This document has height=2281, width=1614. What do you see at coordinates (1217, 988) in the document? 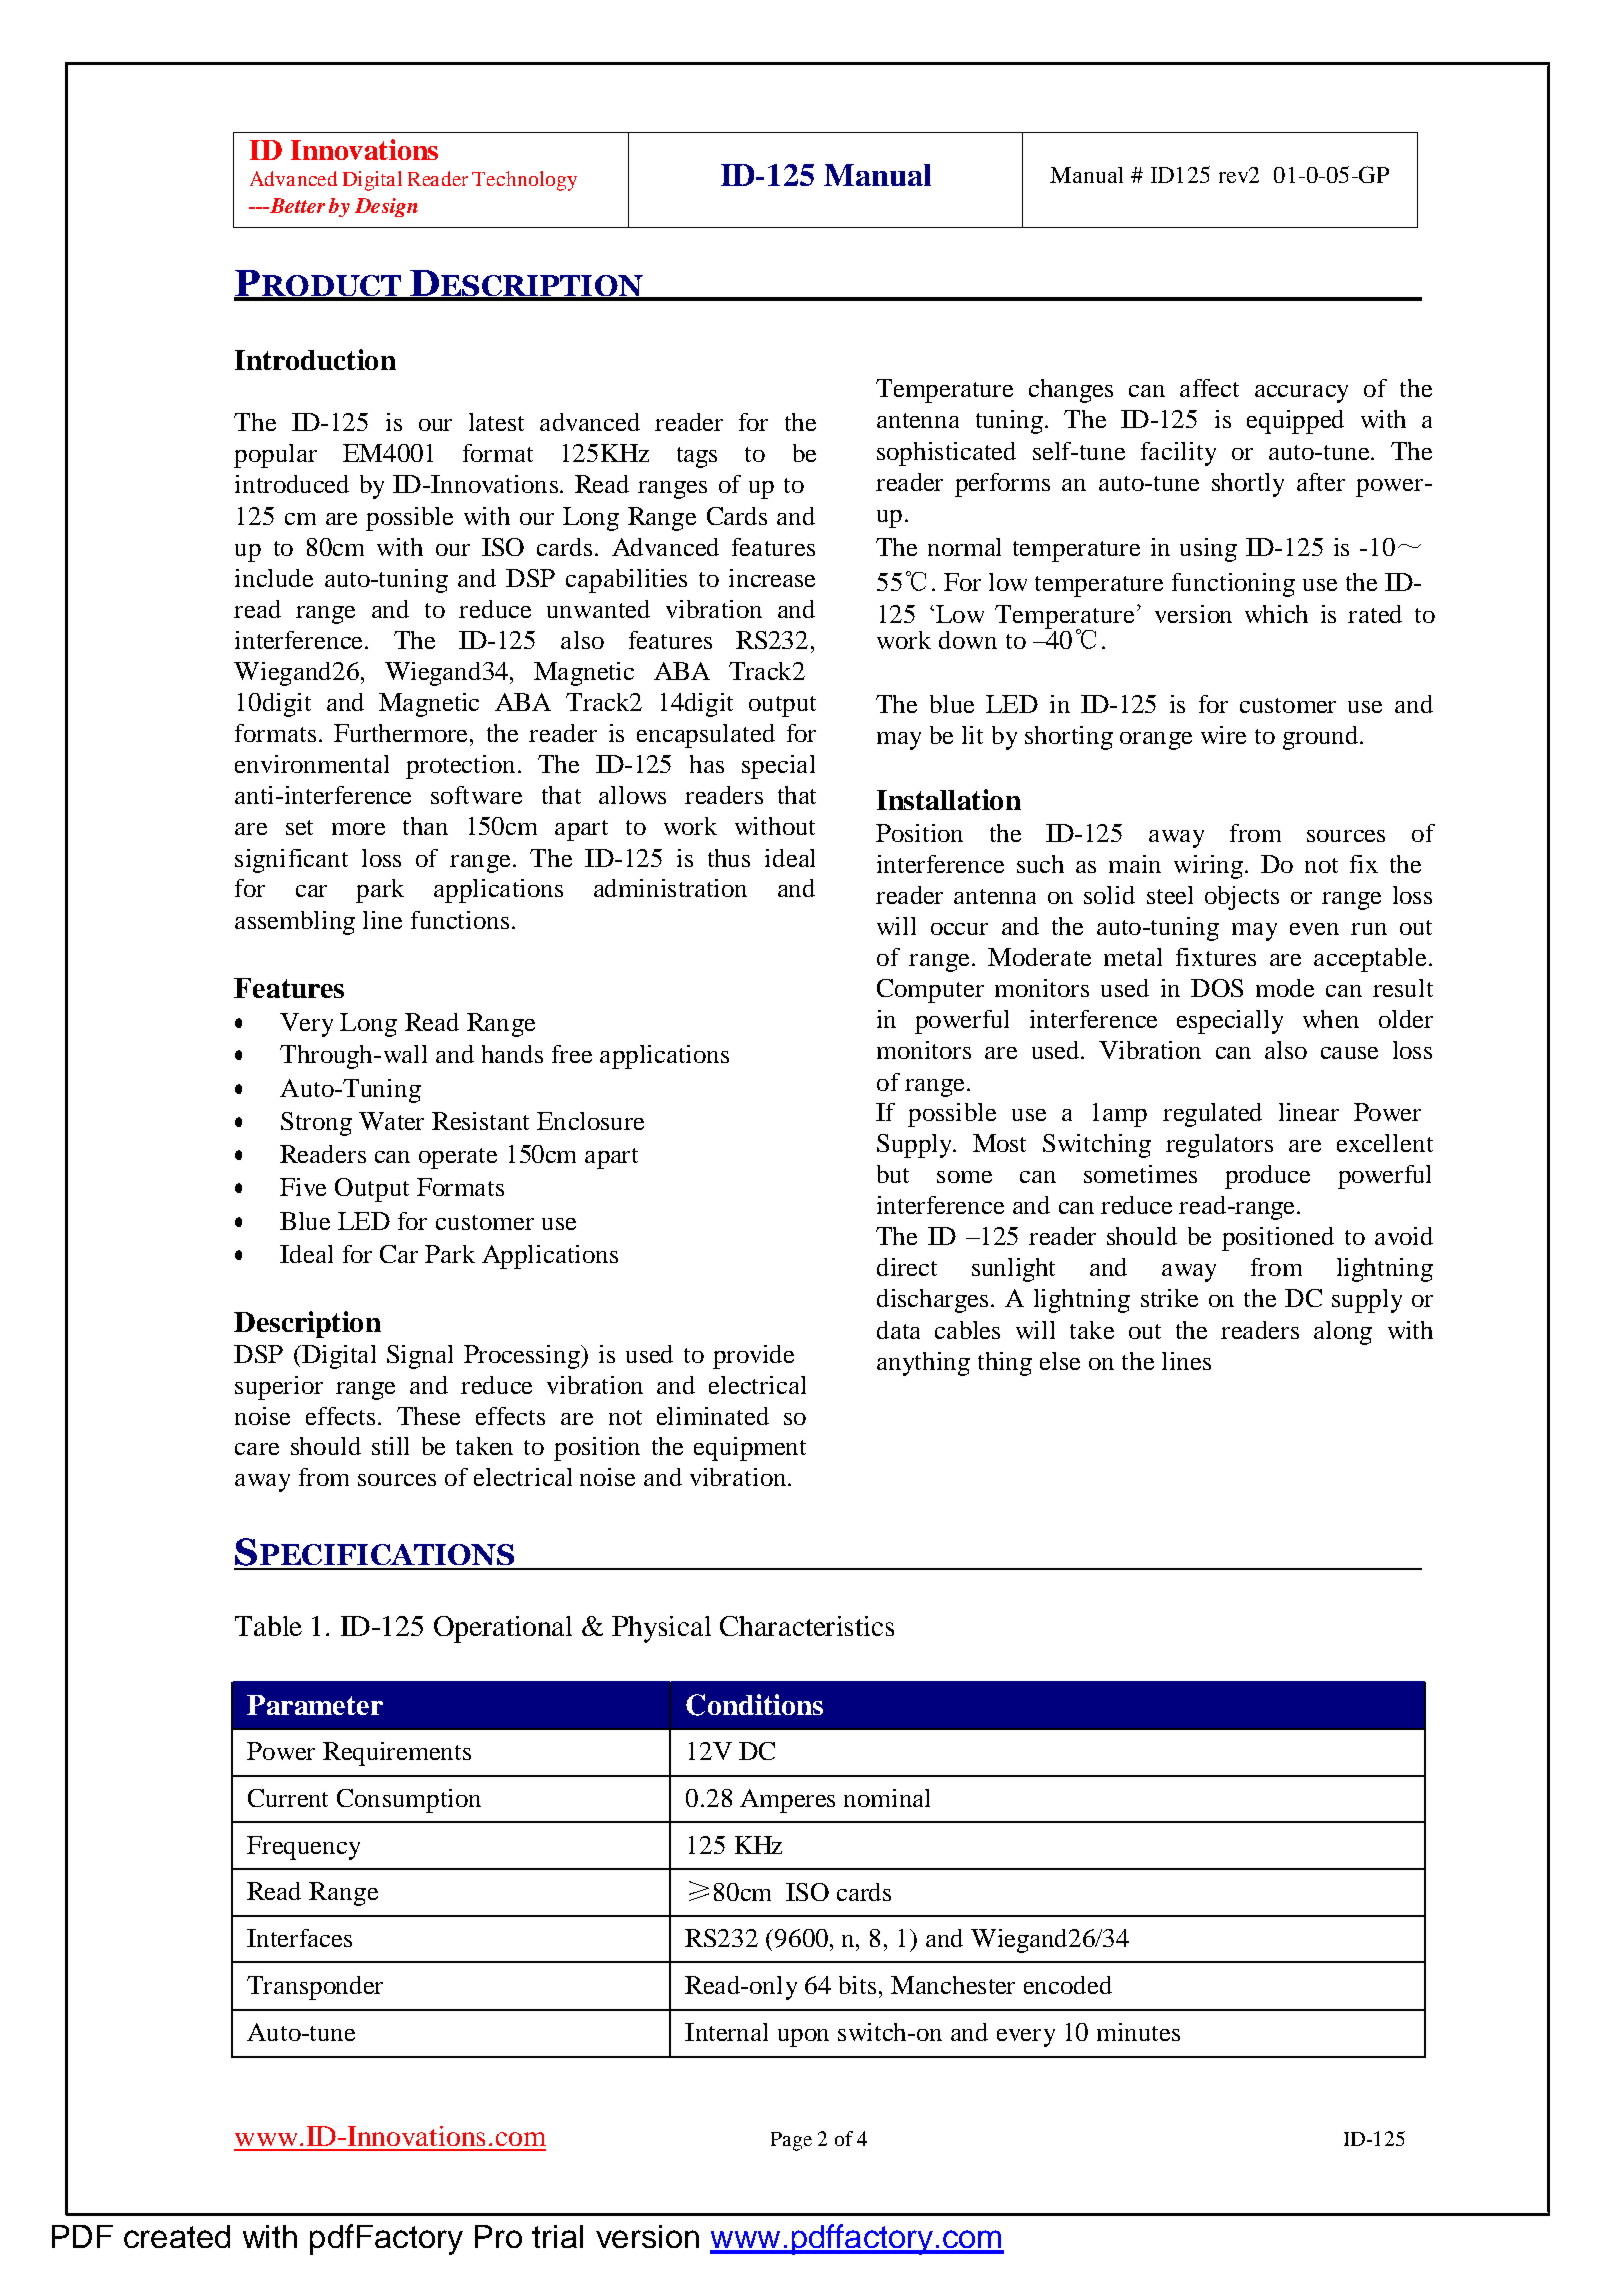
I see `DOS` at bounding box center [1217, 988].
